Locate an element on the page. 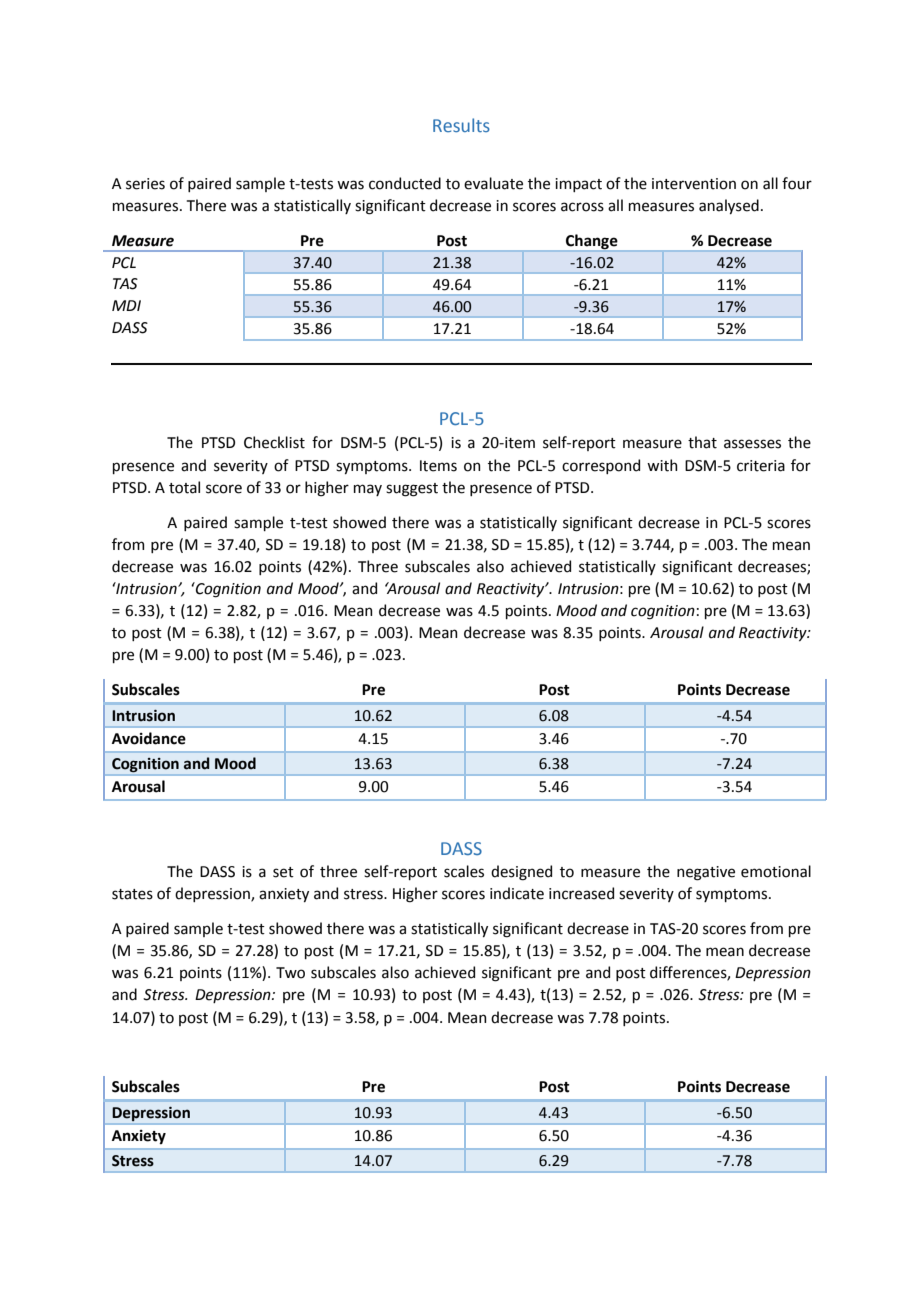 Image resolution: width=924 pixels, height=1308 pixels. MDI is located at coordinates (126, 305).
